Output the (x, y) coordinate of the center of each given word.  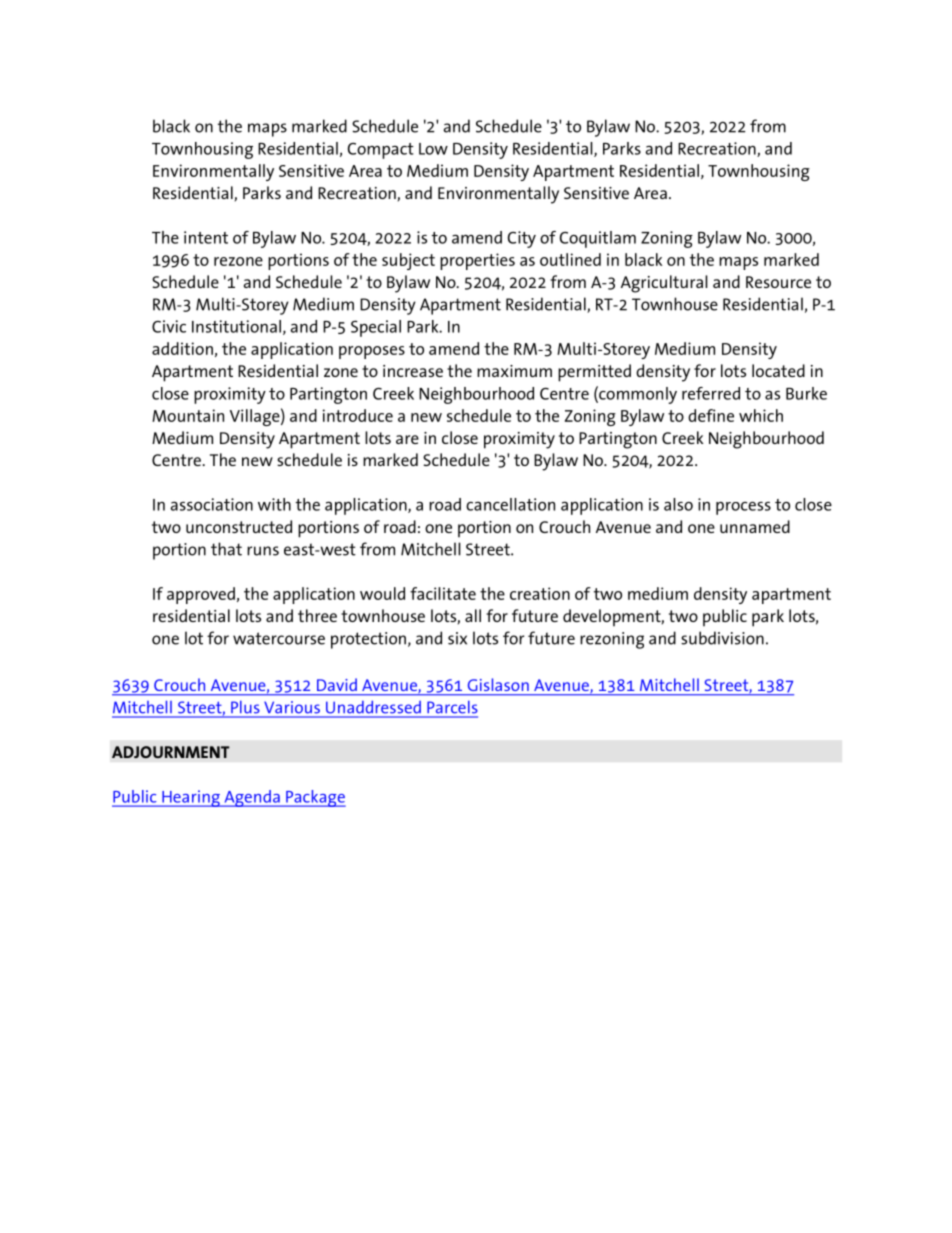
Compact (381, 151)
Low (433, 149)
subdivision (722, 638)
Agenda (252, 798)
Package (315, 798)
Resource (778, 282)
